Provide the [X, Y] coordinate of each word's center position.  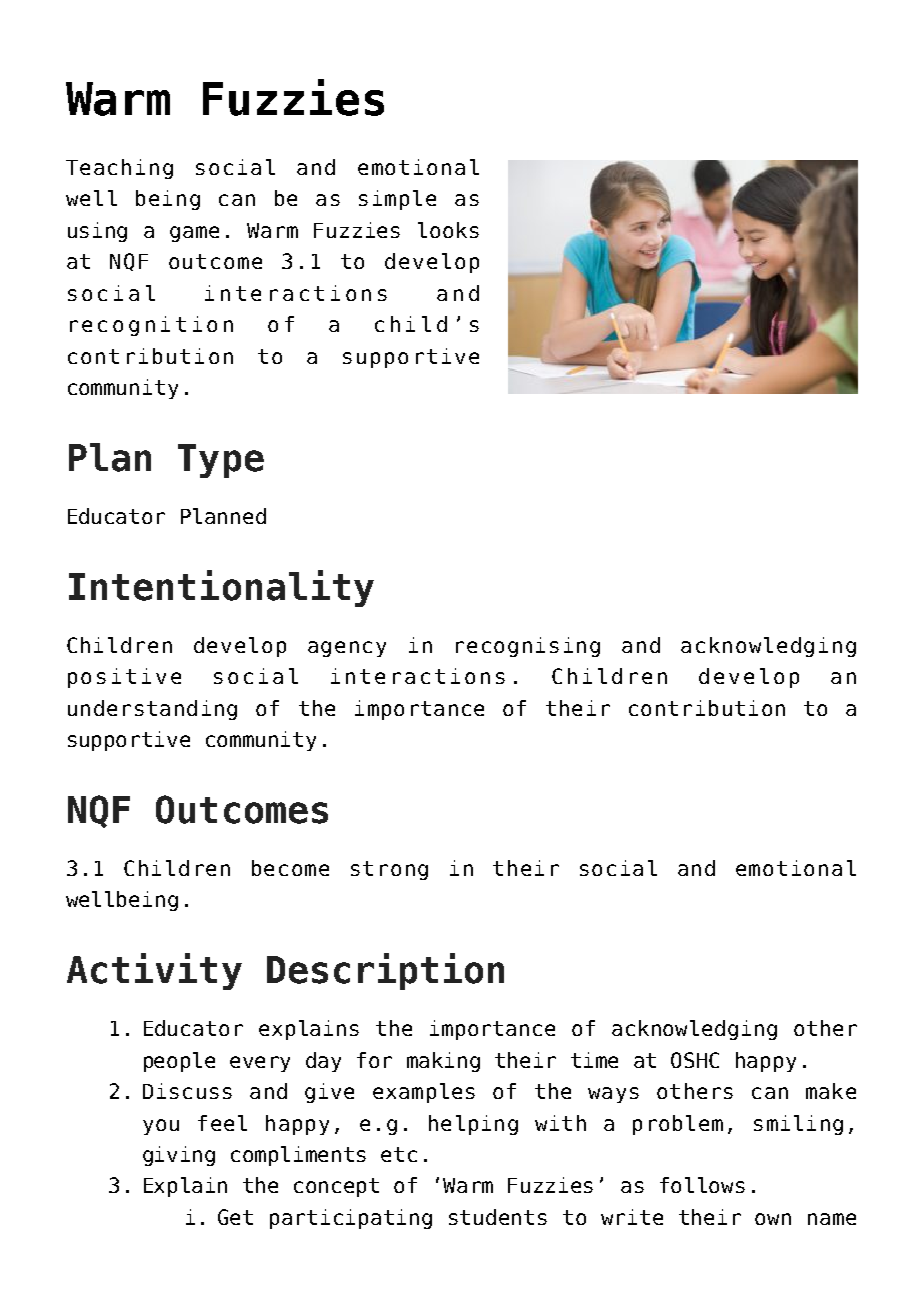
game [194, 234]
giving [179, 1156]
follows [702, 1185]
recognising [528, 647]
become [290, 868]
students [498, 1217]
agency [347, 649]
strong [389, 870]
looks [448, 230]
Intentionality [221, 588]
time [594, 1060]
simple [397, 200]
